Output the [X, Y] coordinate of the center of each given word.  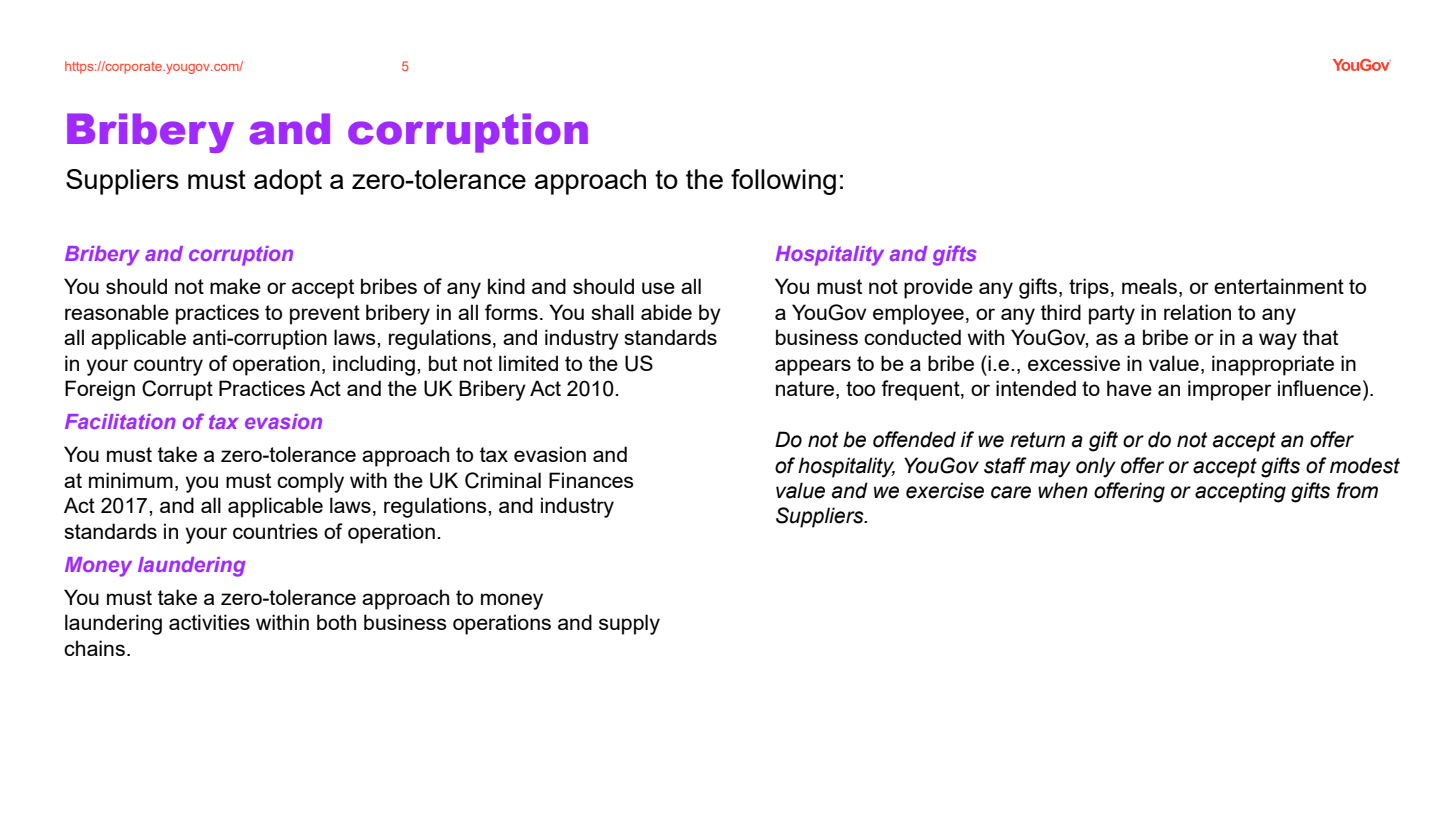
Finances [591, 480]
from [1357, 490]
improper [1230, 390]
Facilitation [120, 421]
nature [806, 390]
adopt [288, 182]
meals [1149, 286]
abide [666, 312]
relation [1197, 312]
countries [275, 531]
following [783, 182]
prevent [325, 315]
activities [209, 622]
